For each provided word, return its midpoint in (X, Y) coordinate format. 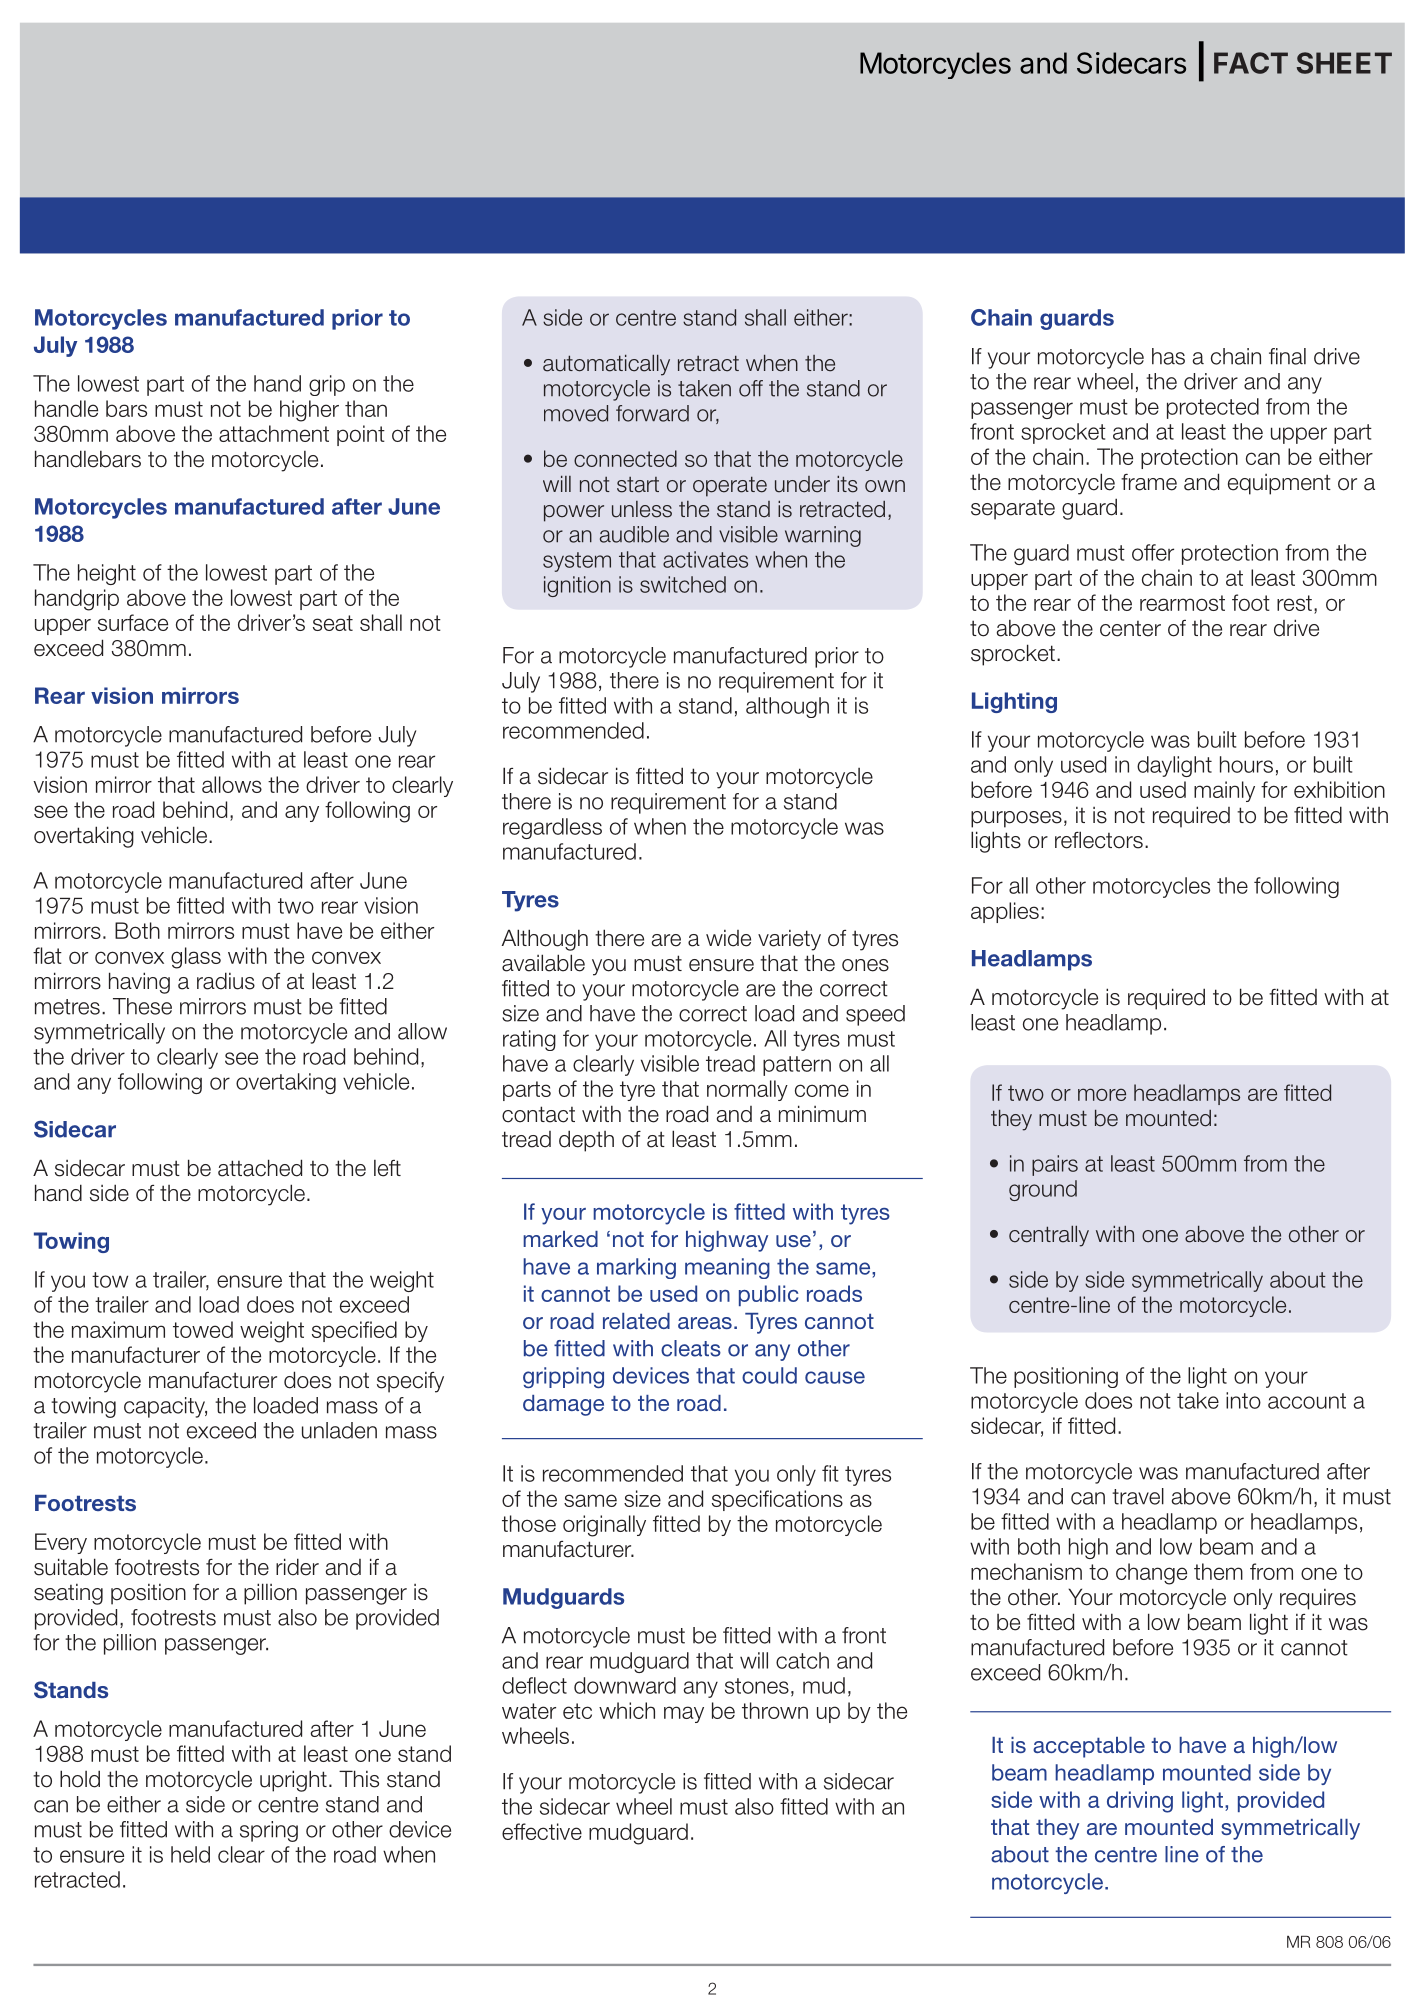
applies (1005, 912)
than (366, 408)
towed (203, 1329)
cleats (691, 1348)
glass (196, 958)
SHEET (1344, 63)
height (107, 574)
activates (705, 559)
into (1243, 1400)
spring (269, 1831)
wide (728, 938)
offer (1153, 552)
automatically (606, 365)
